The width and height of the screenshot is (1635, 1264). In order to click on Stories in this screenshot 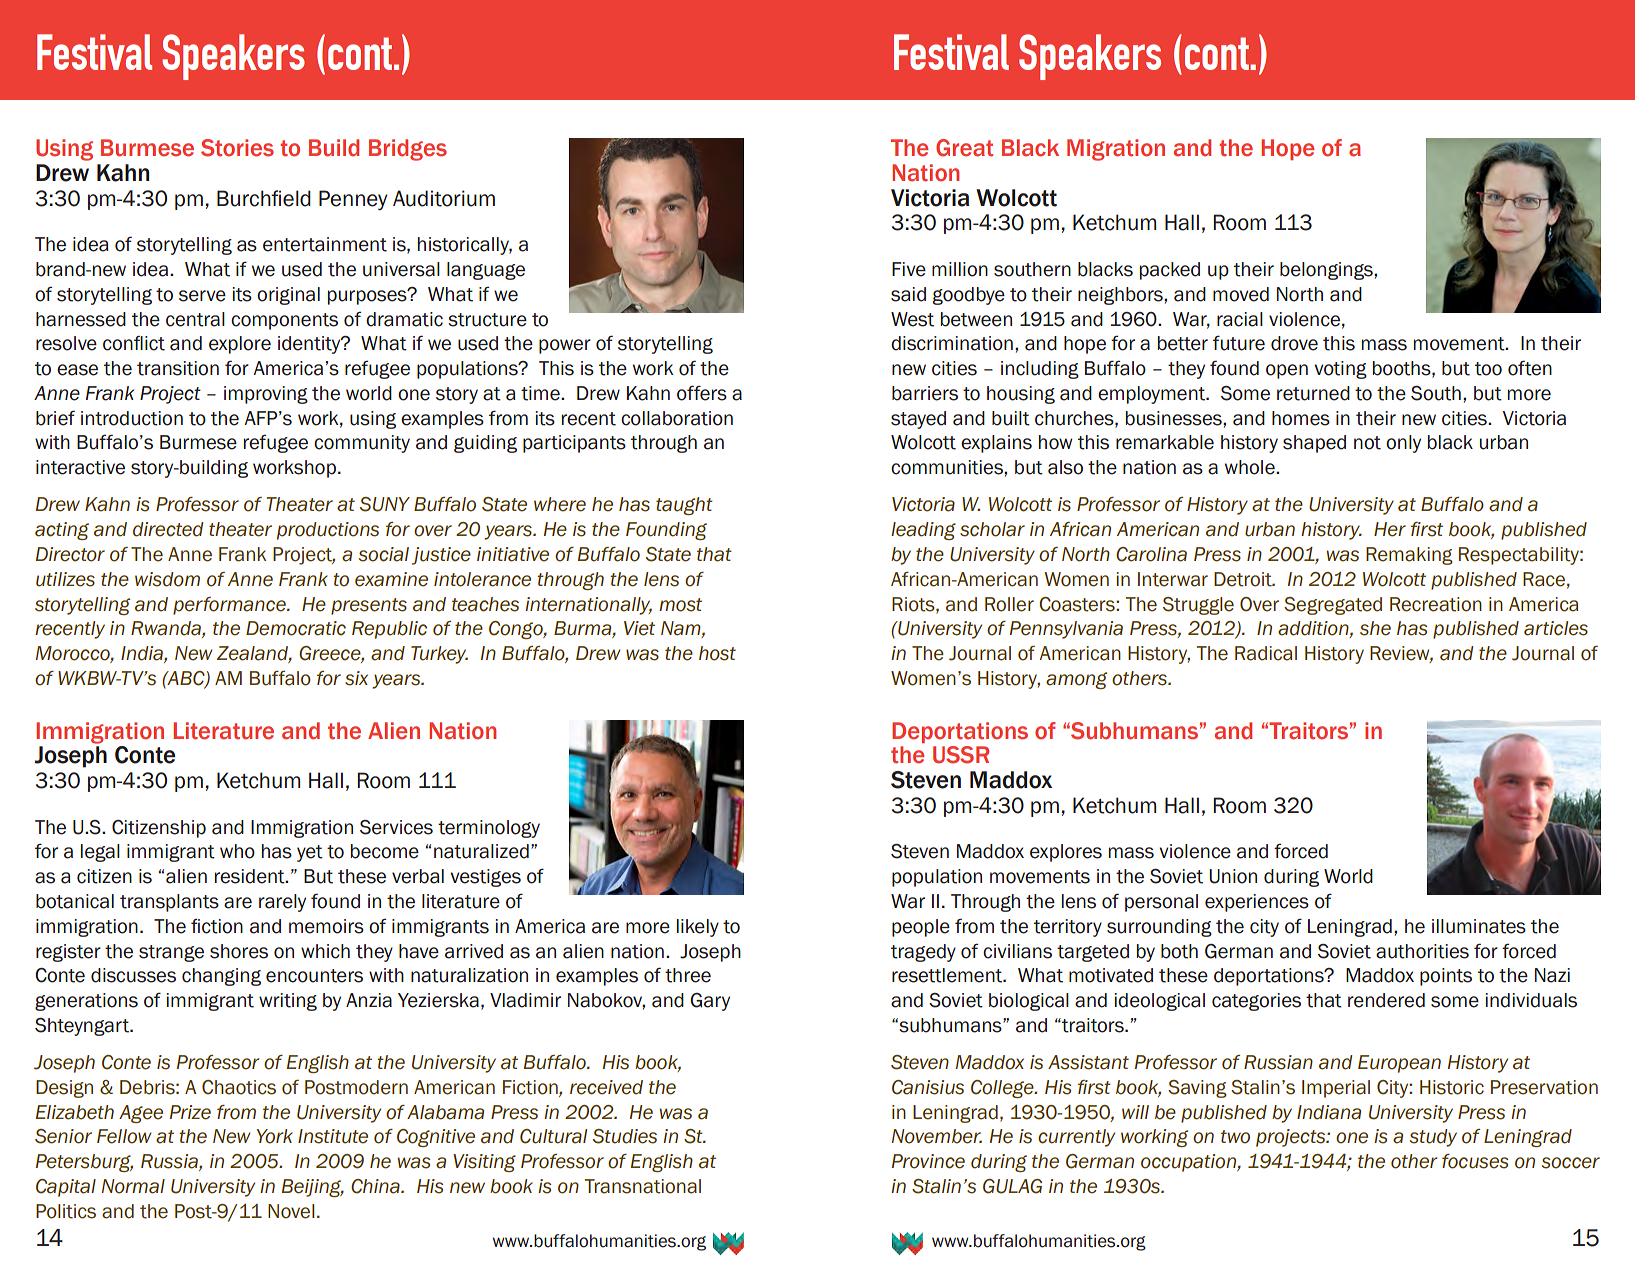, I will do `click(237, 148)`.
